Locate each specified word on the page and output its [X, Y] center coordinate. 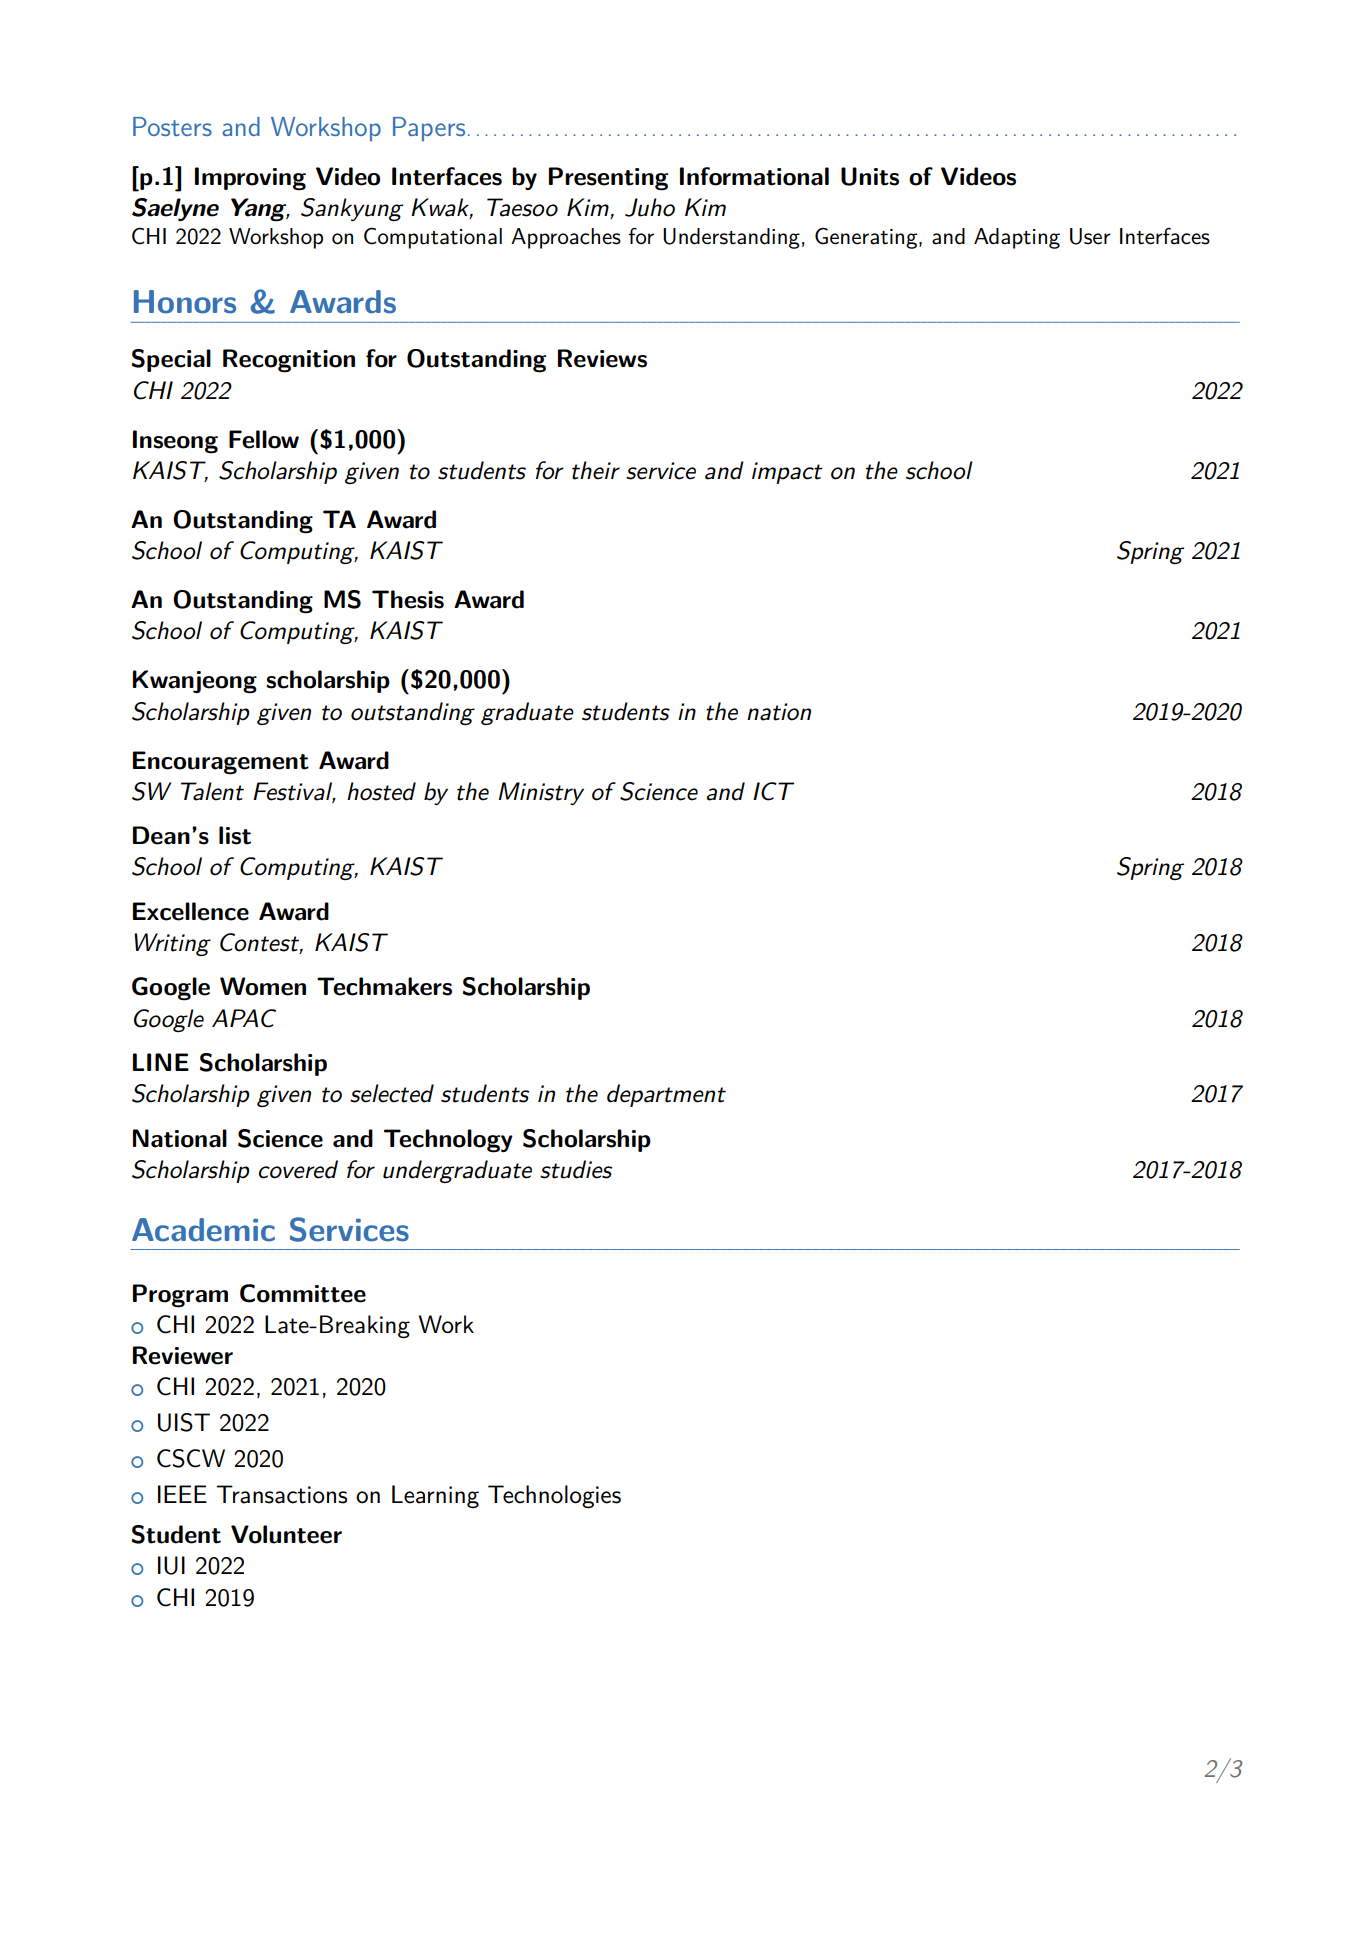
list [235, 835]
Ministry [541, 793]
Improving [250, 179]
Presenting [608, 179]
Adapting [1017, 238]
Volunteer [286, 1534]
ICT [773, 791]
